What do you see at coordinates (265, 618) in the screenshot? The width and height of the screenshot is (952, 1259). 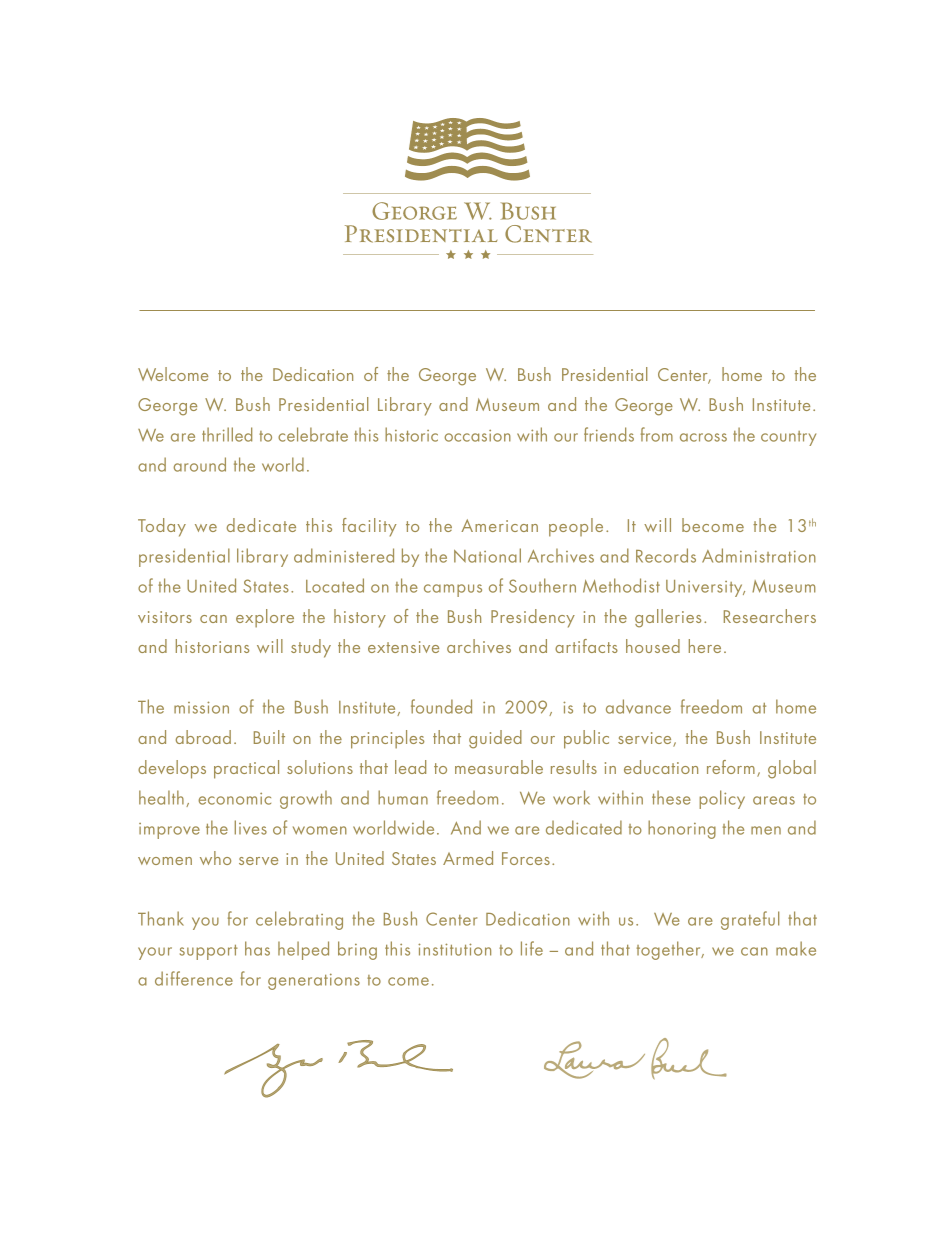 I see `explore` at bounding box center [265, 618].
